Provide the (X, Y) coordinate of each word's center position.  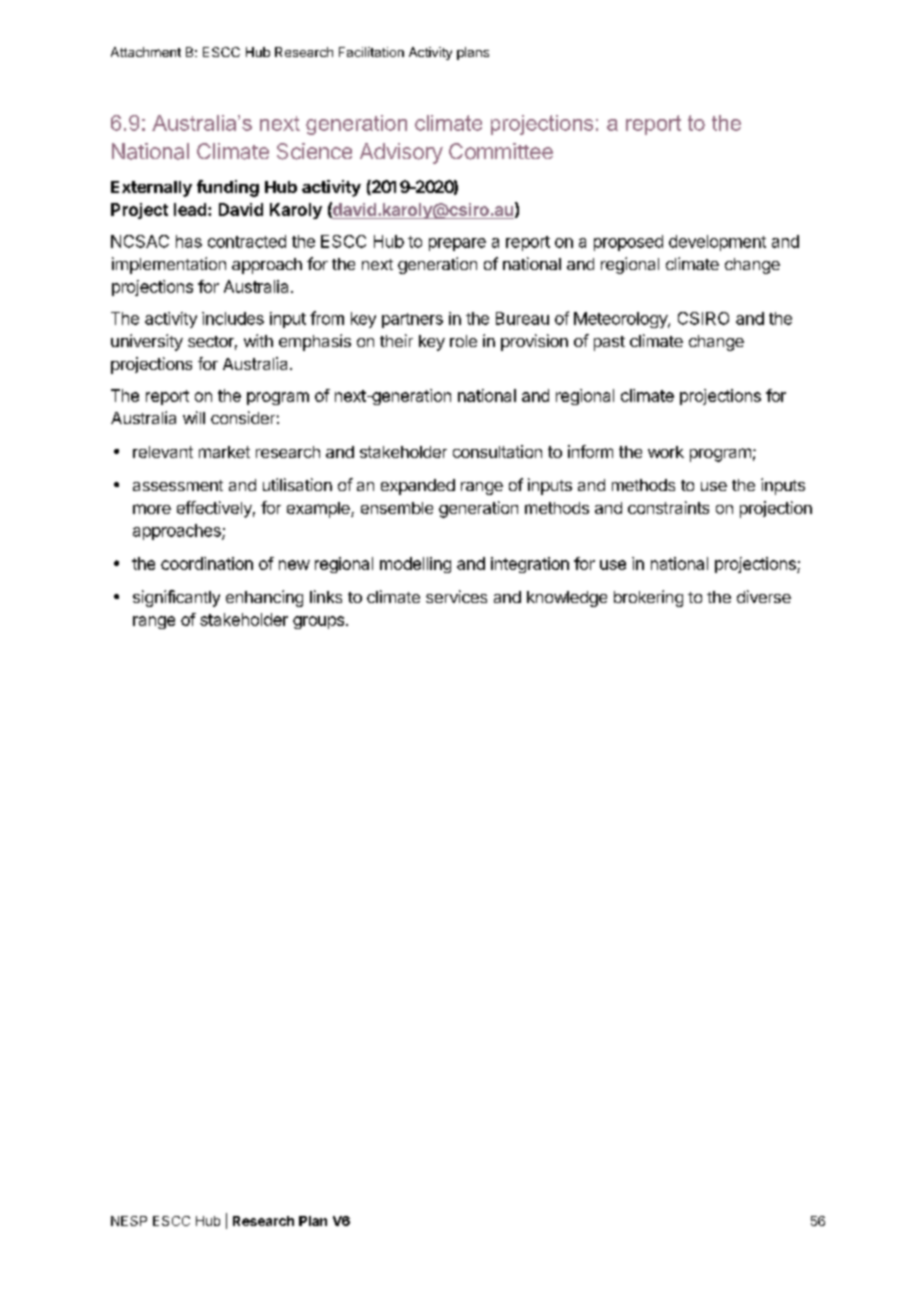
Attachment (146, 52)
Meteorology (621, 320)
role (463, 341)
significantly (176, 598)
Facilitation (371, 52)
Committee (501, 151)
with (258, 340)
